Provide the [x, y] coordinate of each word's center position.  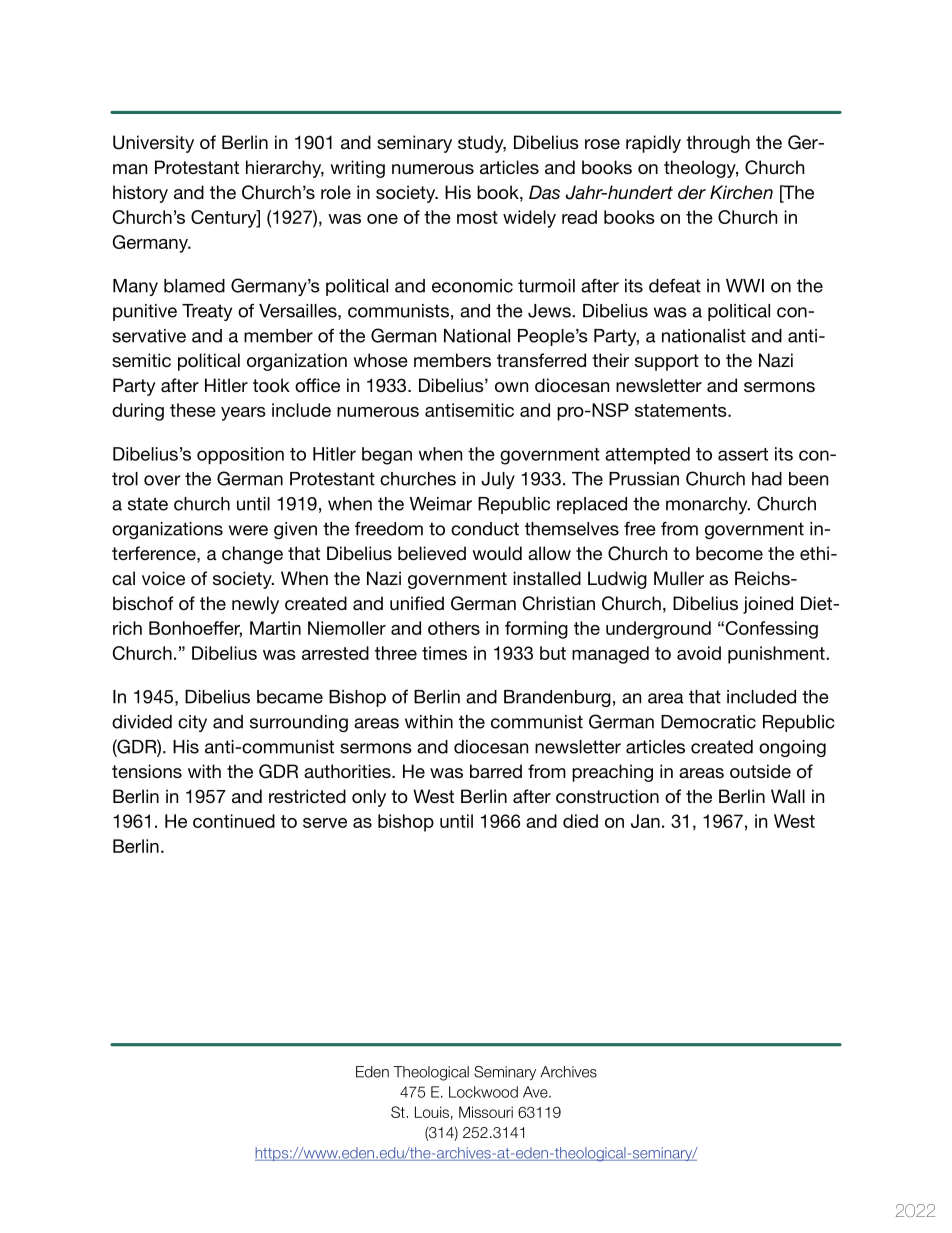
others [454, 628]
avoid [699, 653]
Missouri [486, 1112]
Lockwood [483, 1092]
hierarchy [285, 169]
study [482, 144]
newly [255, 605]
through [718, 144]
